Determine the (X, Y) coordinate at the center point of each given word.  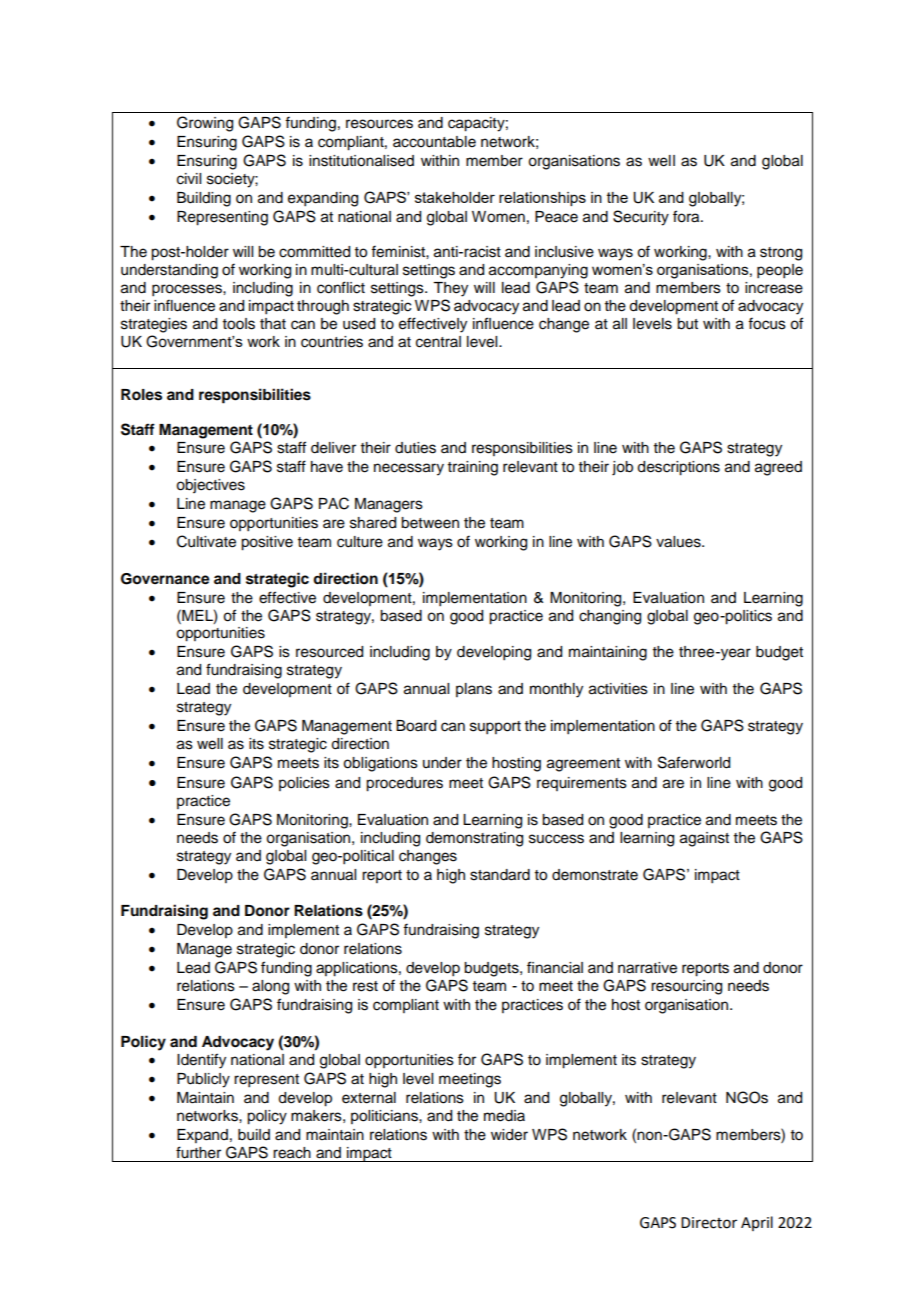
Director (709, 1223)
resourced (329, 652)
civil (189, 179)
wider (509, 1135)
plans (474, 690)
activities (618, 689)
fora (687, 216)
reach (292, 1153)
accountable (434, 142)
